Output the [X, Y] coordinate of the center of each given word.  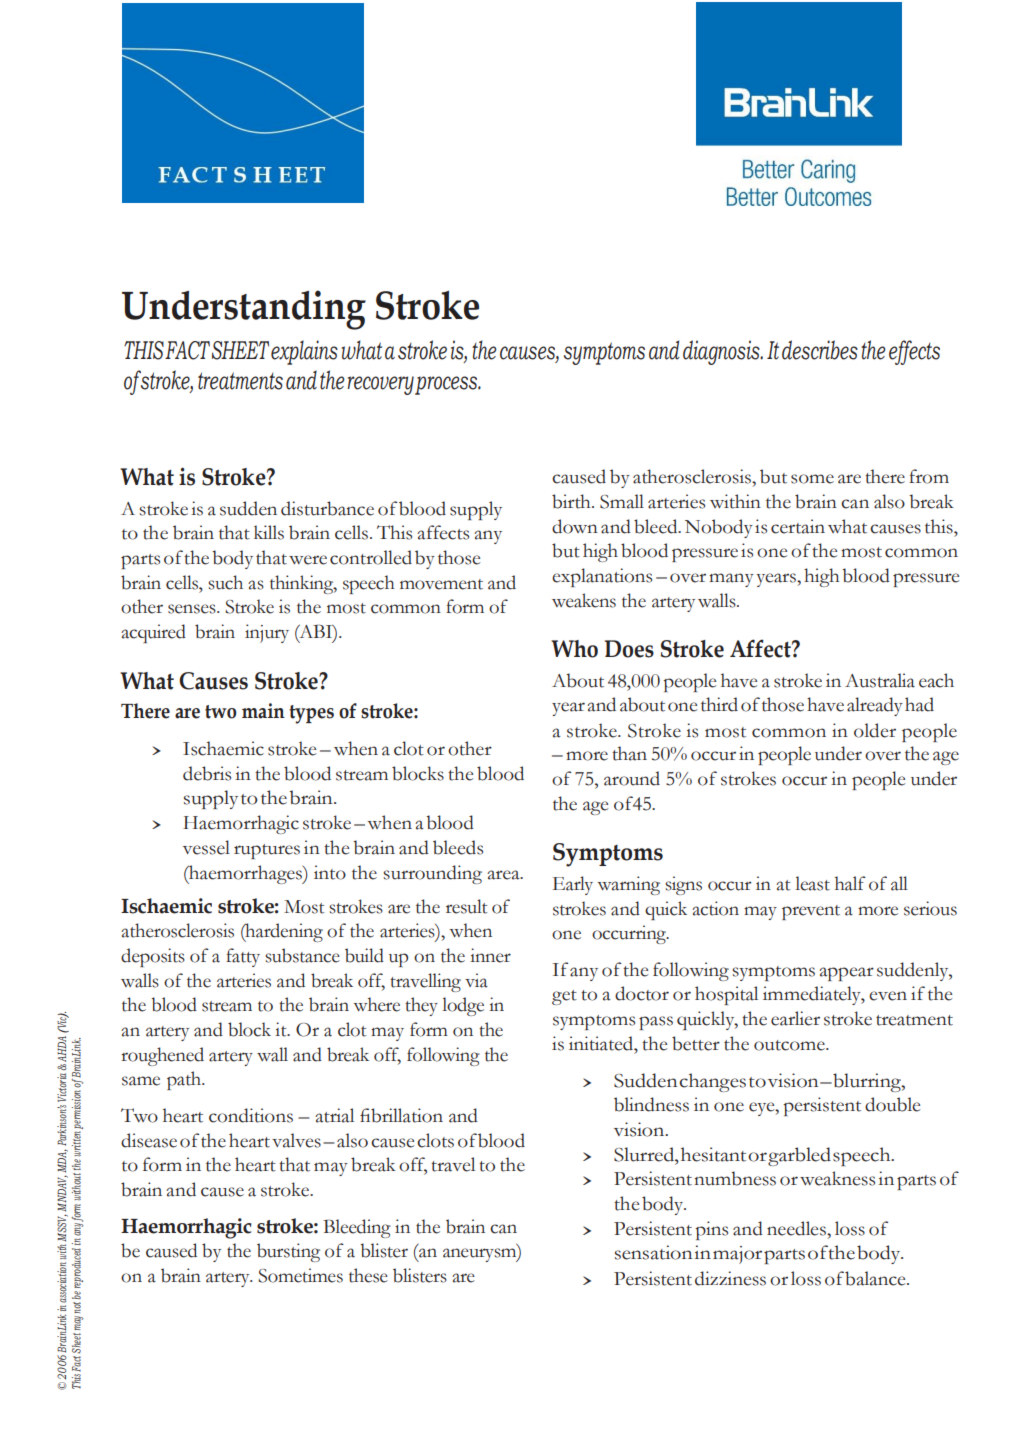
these [368, 1275]
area [504, 875]
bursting [288, 1252]
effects [914, 352]
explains [304, 352]
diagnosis [722, 352]
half [850, 883]
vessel [206, 847]
